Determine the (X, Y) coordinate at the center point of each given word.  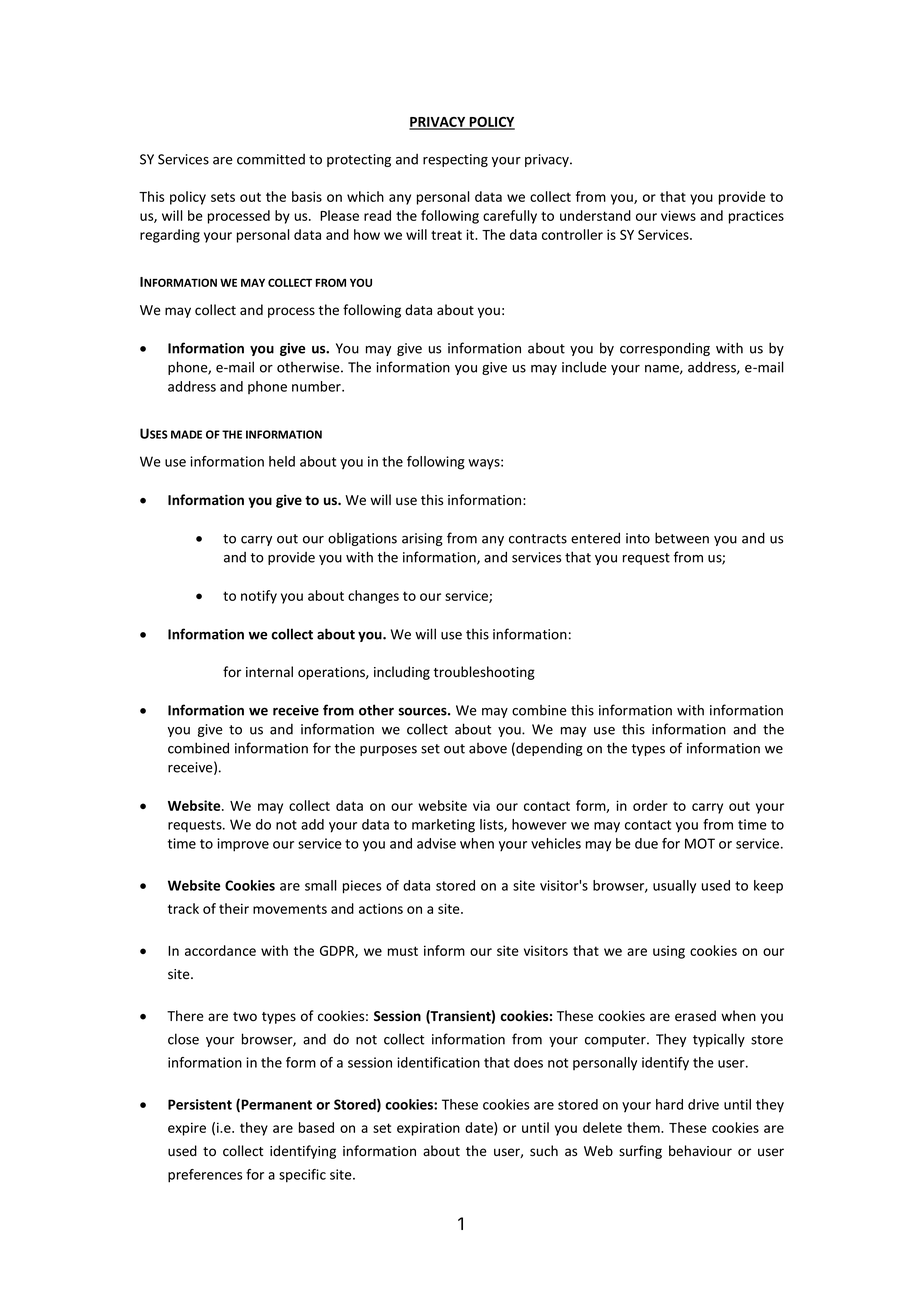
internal (269, 672)
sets (223, 197)
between (682, 538)
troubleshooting (484, 673)
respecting (455, 160)
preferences (205, 1176)
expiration (428, 1129)
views (678, 215)
